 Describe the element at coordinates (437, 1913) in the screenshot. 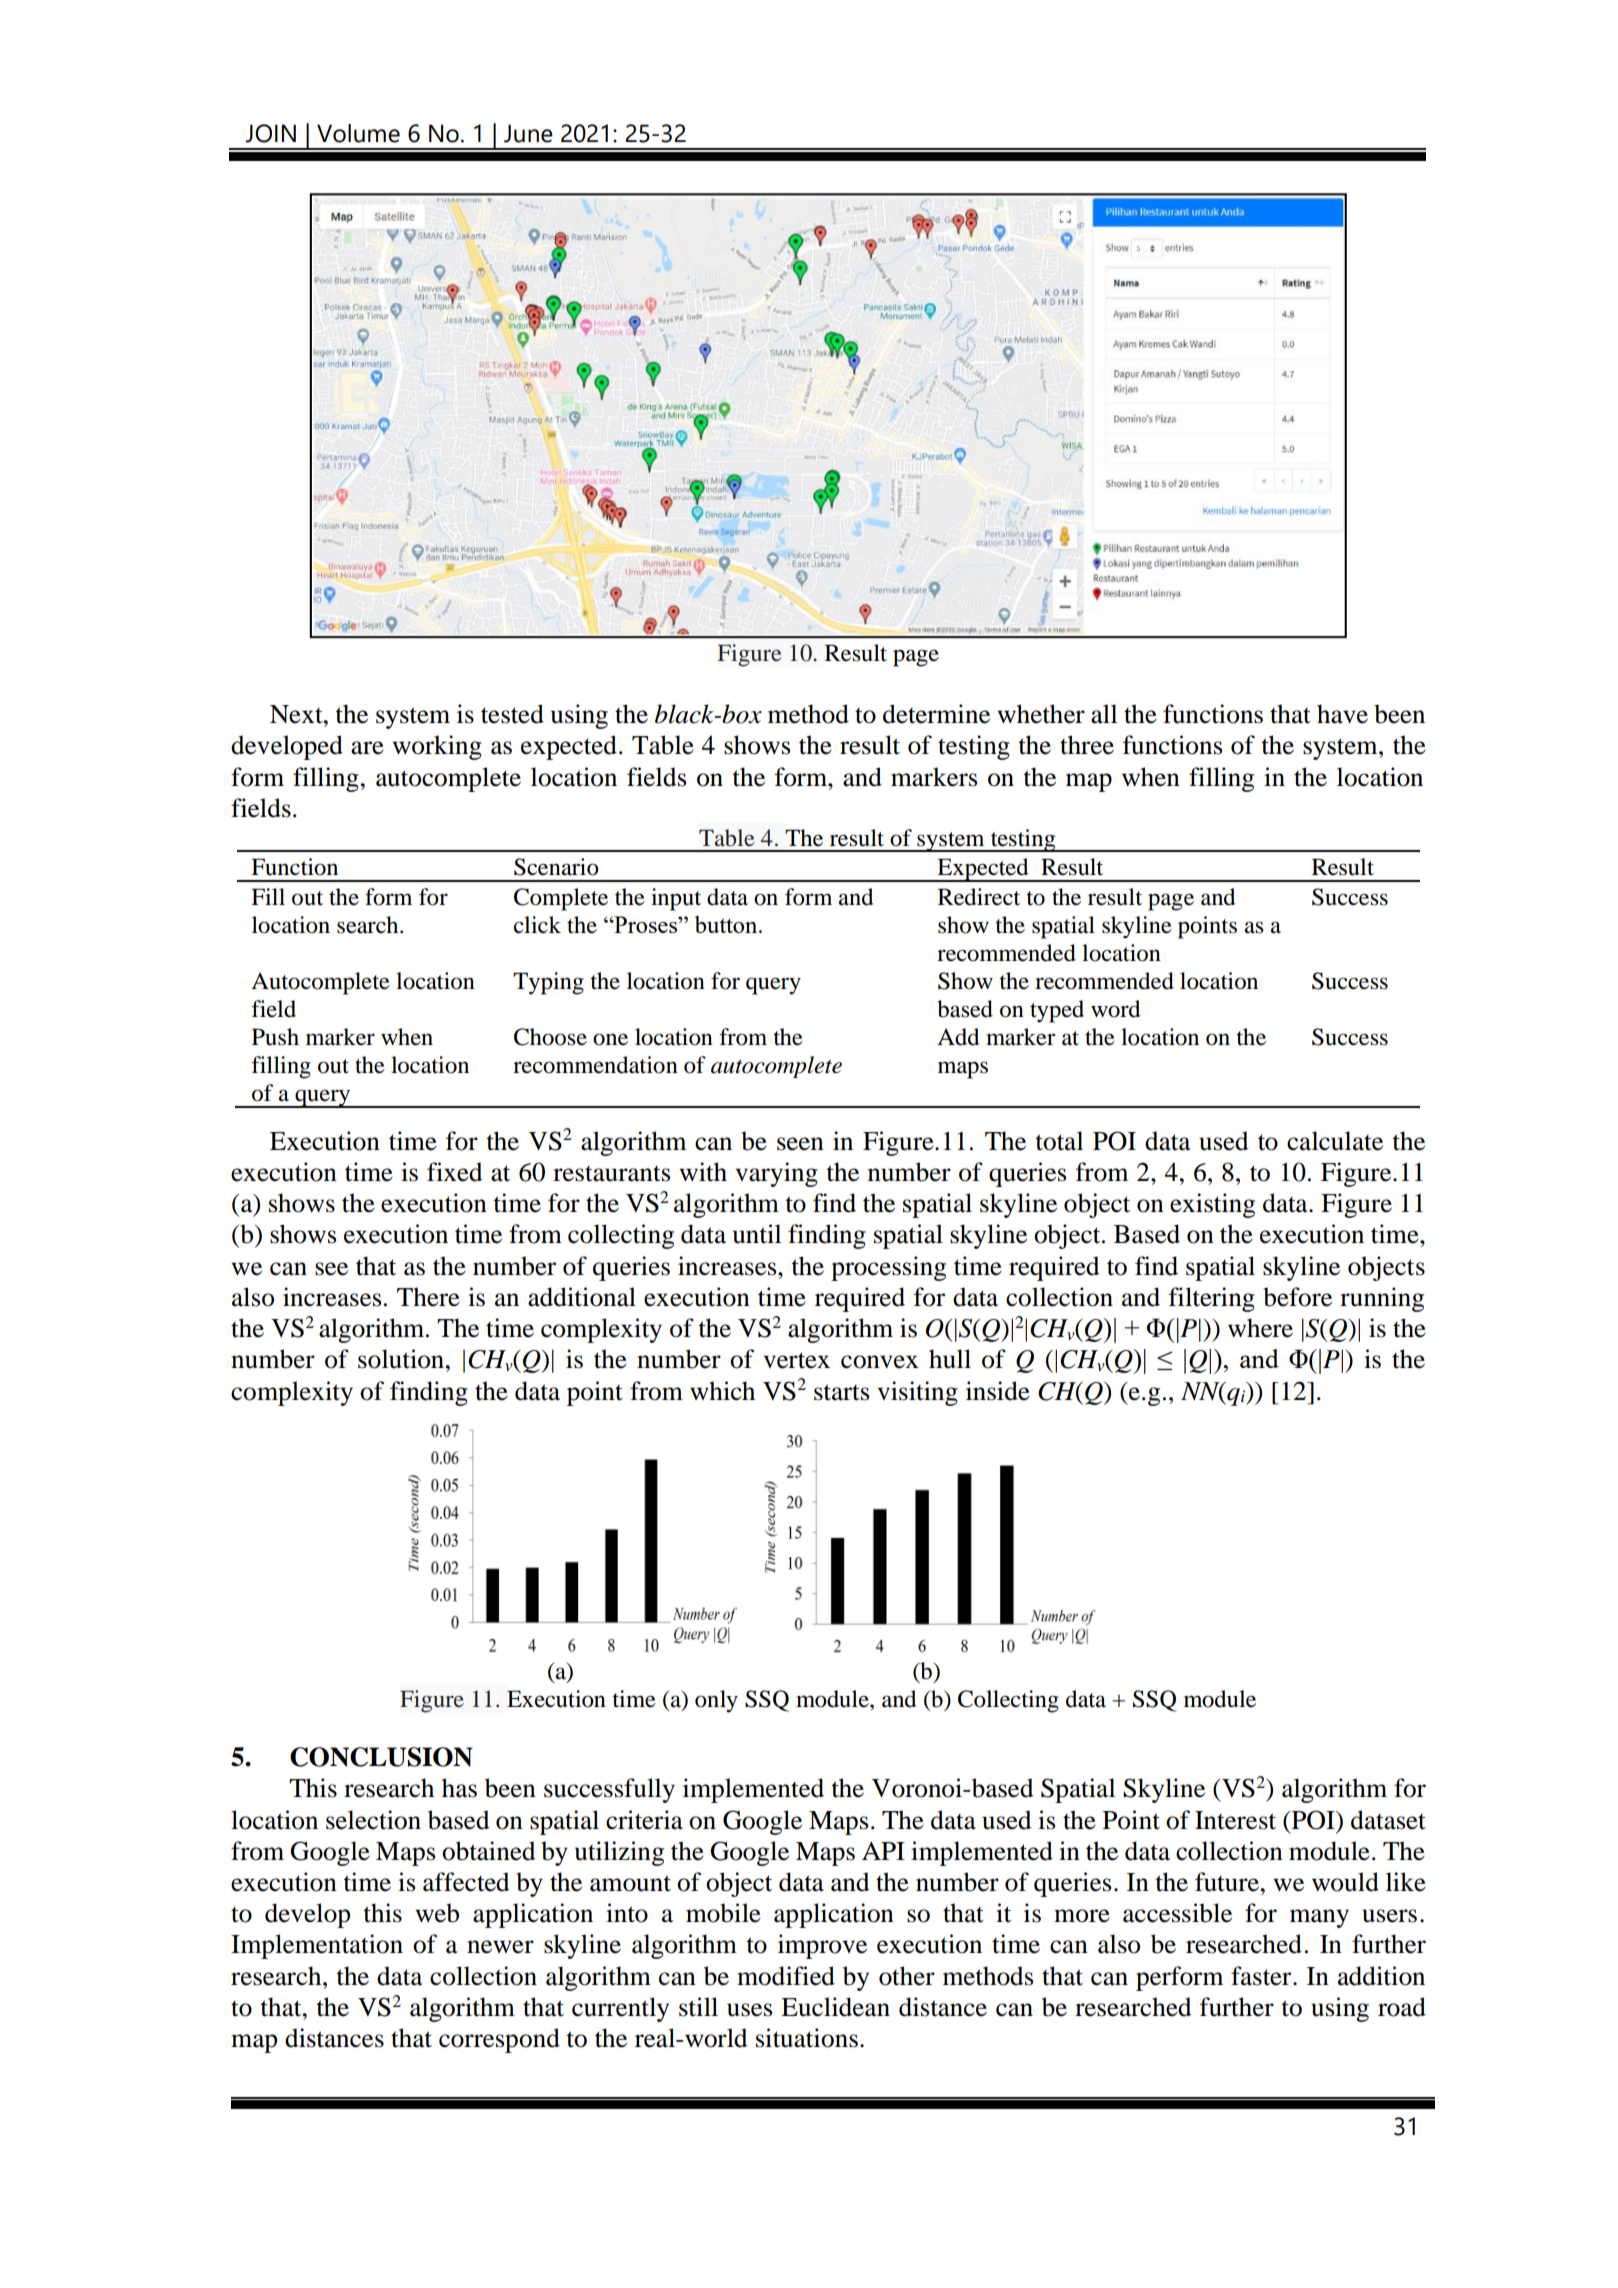

I see `web` at that location.
